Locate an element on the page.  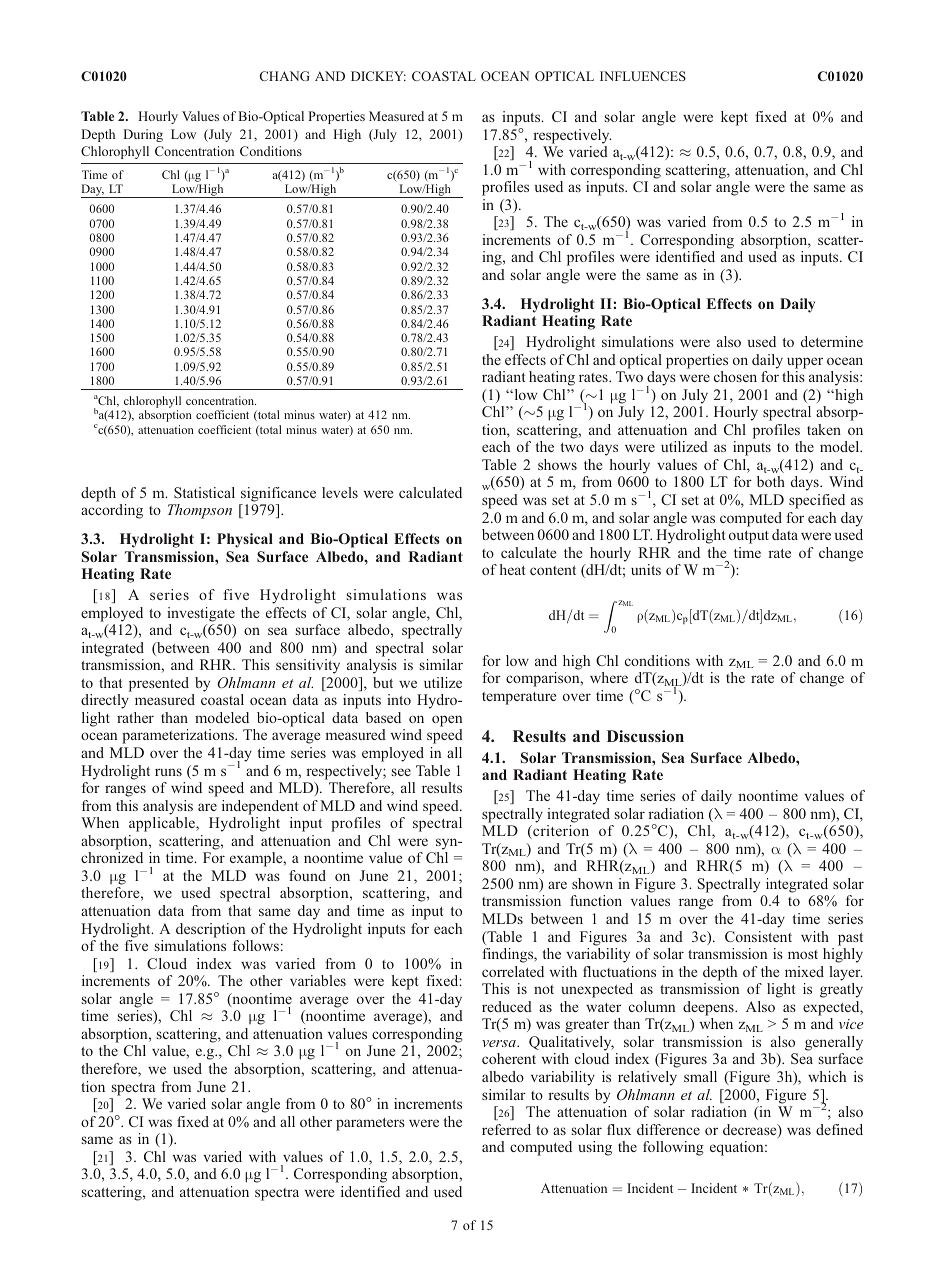
INFLUENCES is located at coordinates (643, 76).
